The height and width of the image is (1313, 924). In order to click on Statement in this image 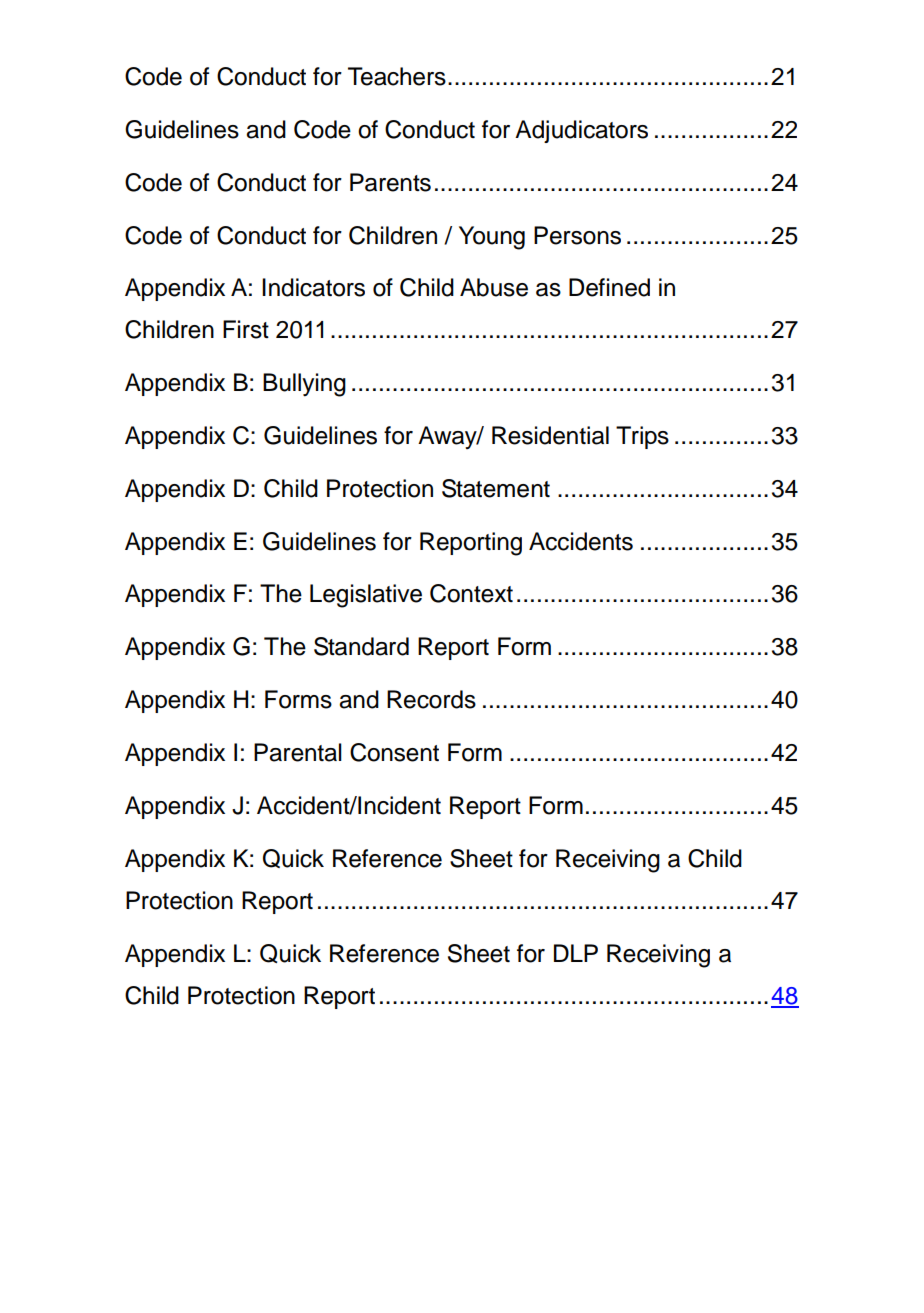, I will do `click(496, 488)`.
